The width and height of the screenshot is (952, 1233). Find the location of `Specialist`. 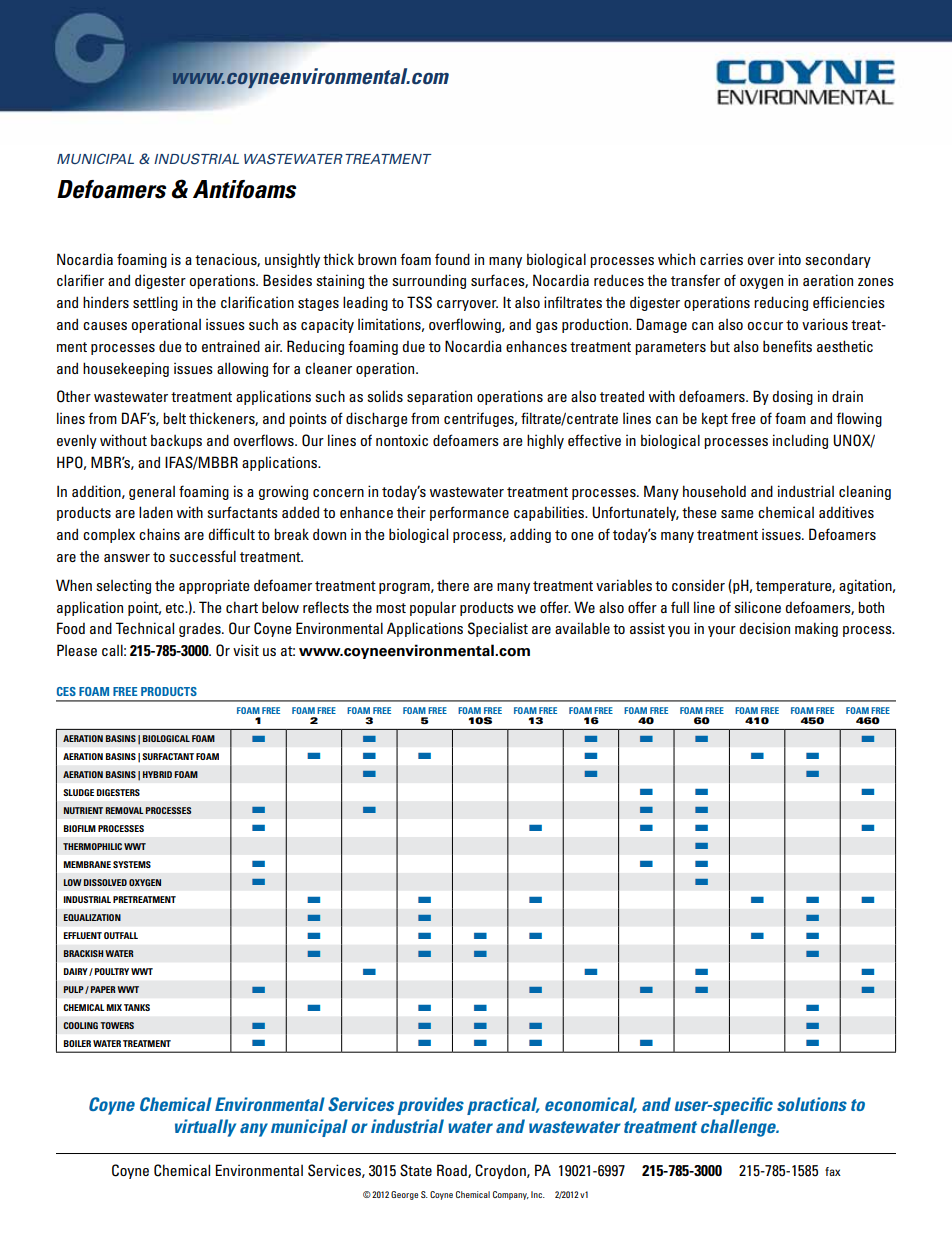

Specialist is located at coordinates (498, 629).
